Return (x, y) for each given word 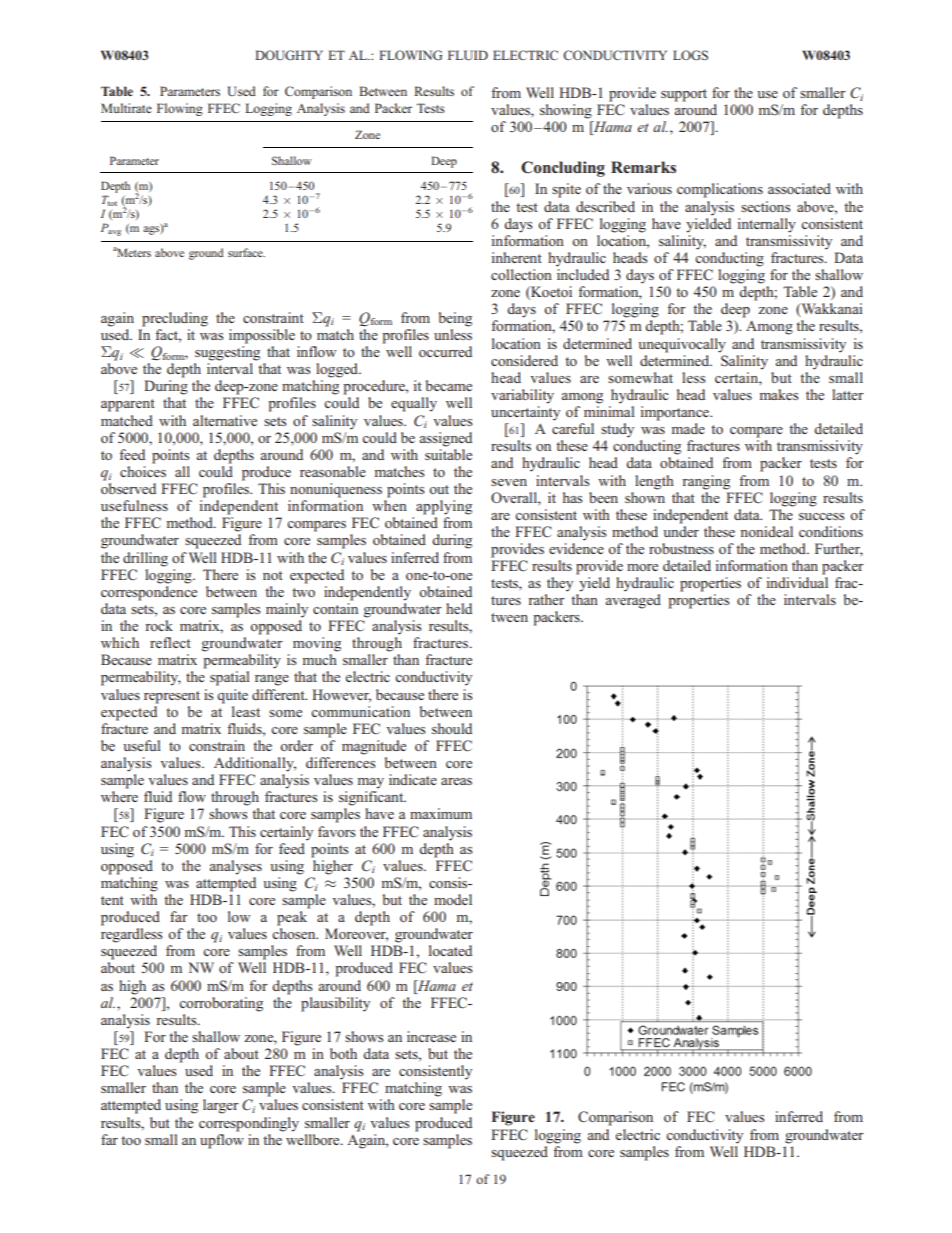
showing (566, 111)
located (450, 950)
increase (431, 1036)
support (684, 95)
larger (221, 1106)
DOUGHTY (289, 55)
